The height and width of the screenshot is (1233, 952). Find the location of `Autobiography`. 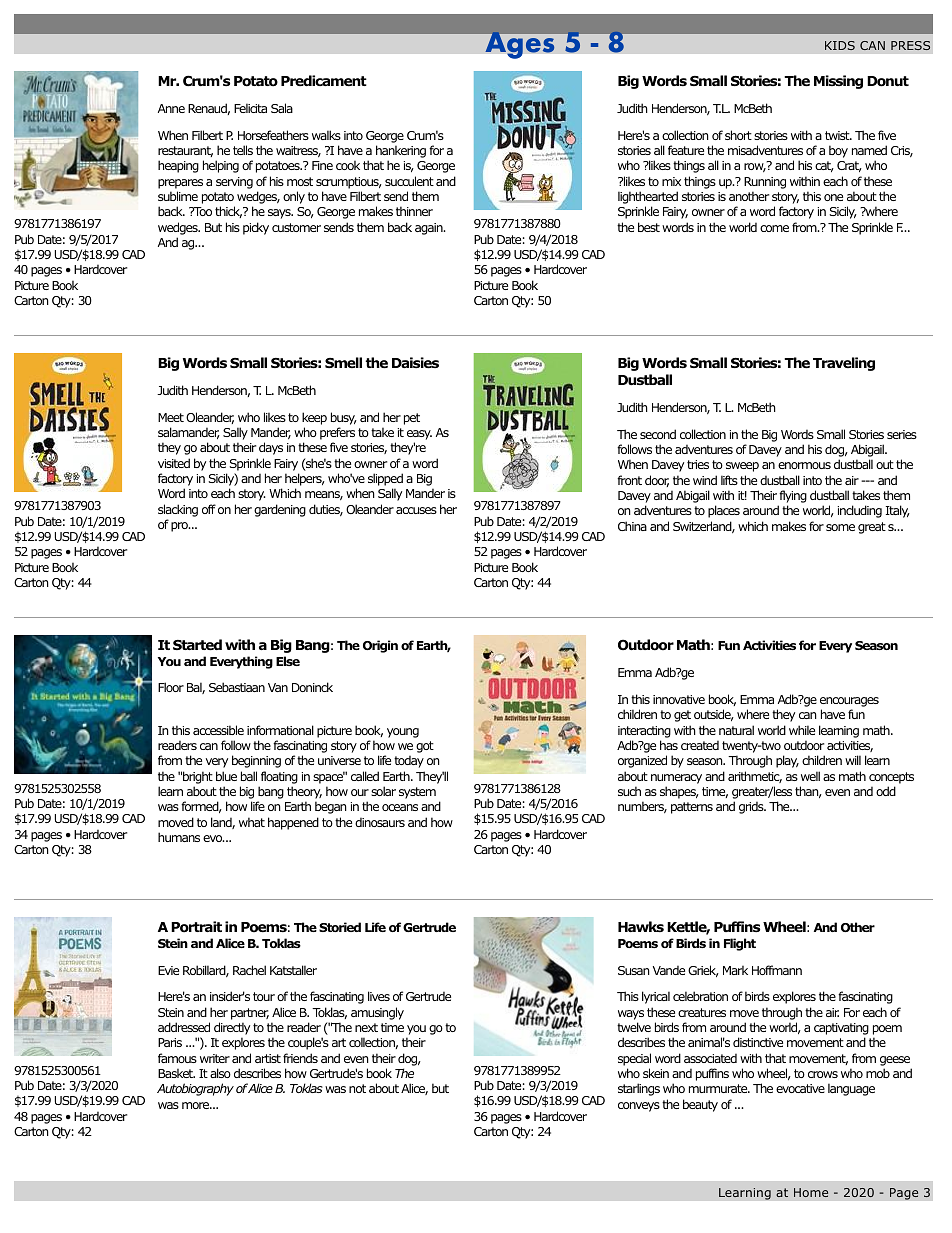

Autobiography is located at coordinates (195, 1089).
